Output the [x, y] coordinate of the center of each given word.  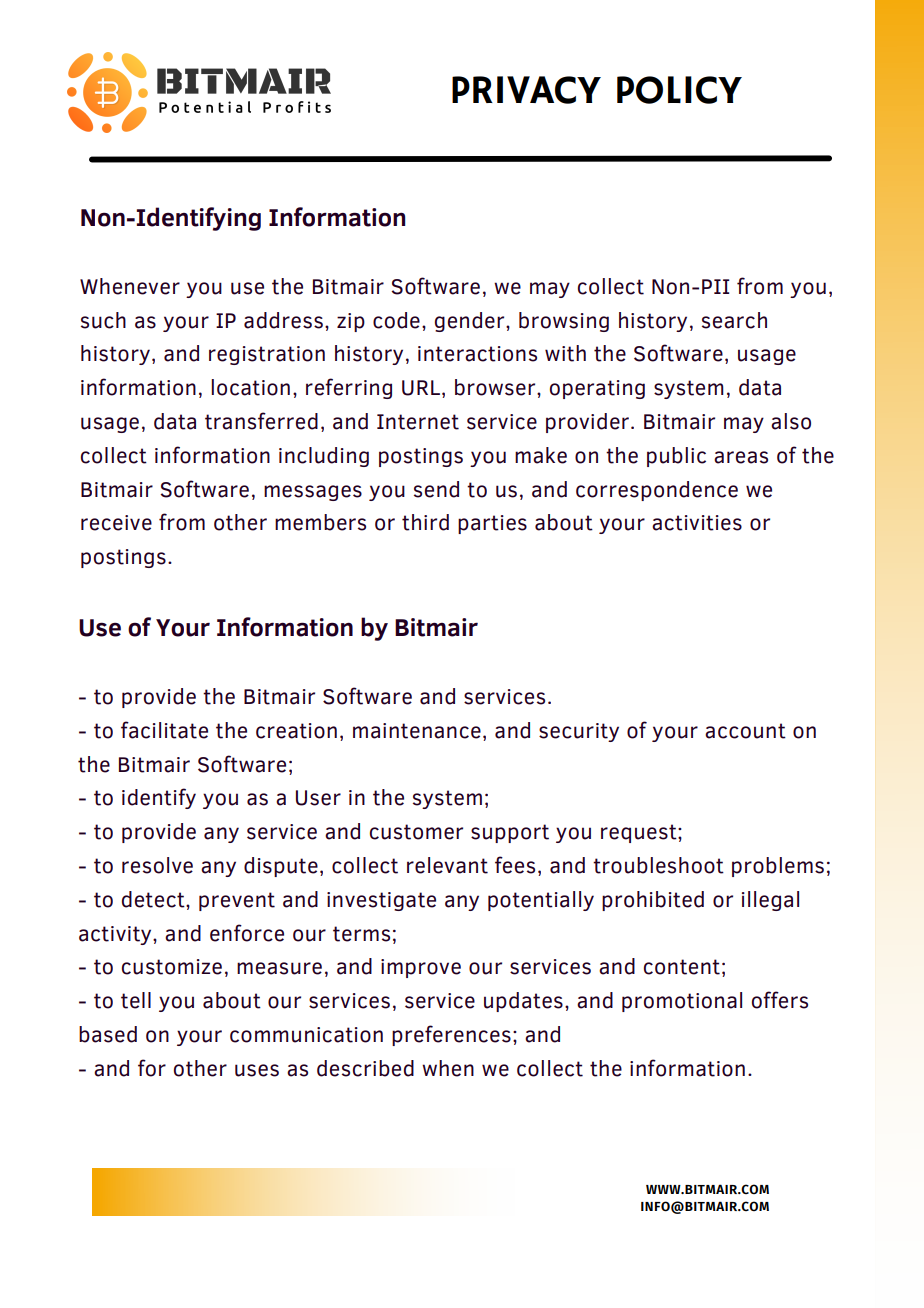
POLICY [679, 90]
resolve [157, 865]
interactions [477, 354]
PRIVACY [526, 90]
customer [416, 832]
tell [136, 1000]
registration [267, 355]
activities [697, 523]
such [103, 320]
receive [116, 523]
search [734, 320]
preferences [451, 1035]
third [425, 522]
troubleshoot [658, 865]
